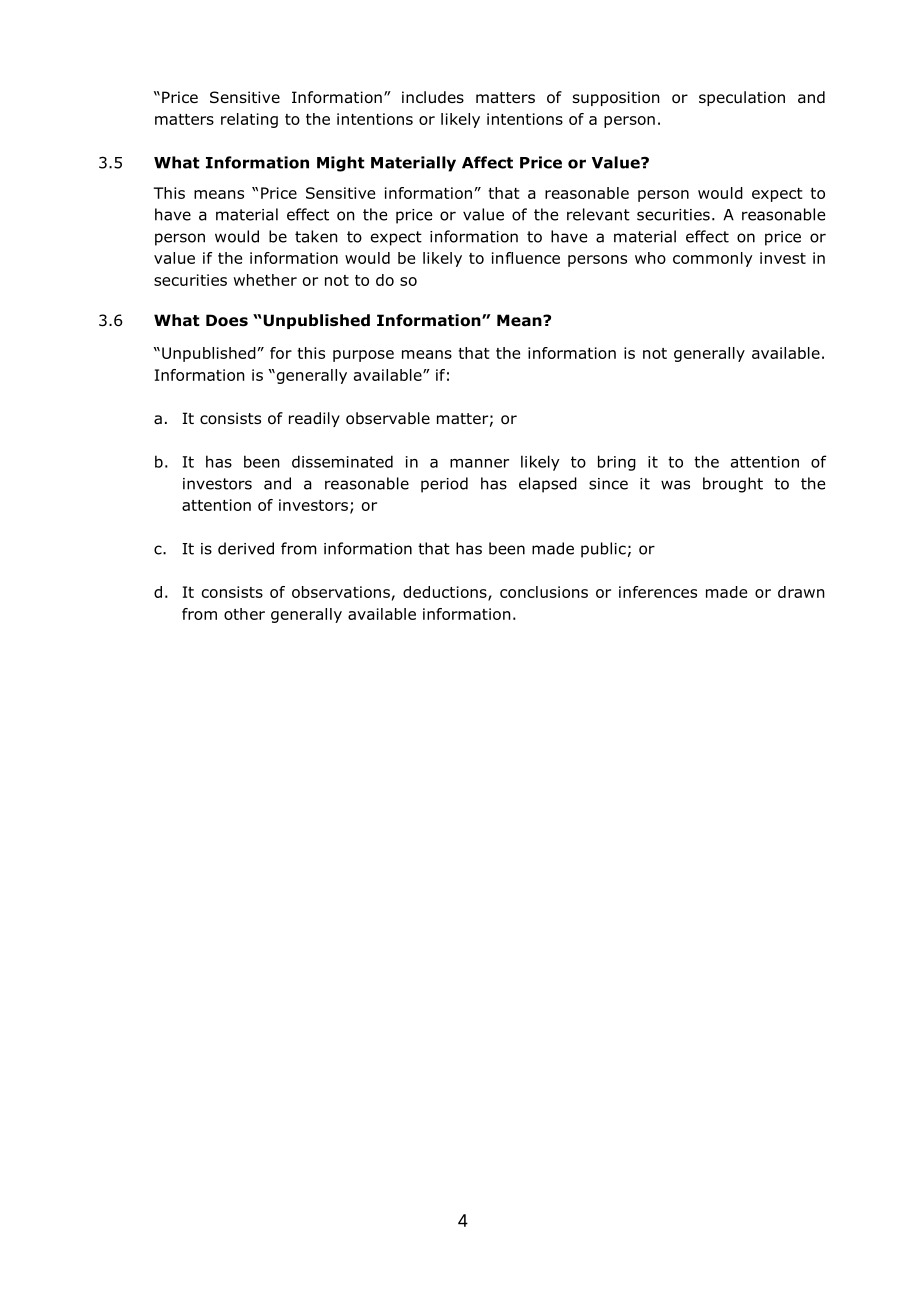 This screenshot has height=1309, width=924. Describe the element at coordinates (544, 592) in the screenshot. I see `conclusions` at that location.
